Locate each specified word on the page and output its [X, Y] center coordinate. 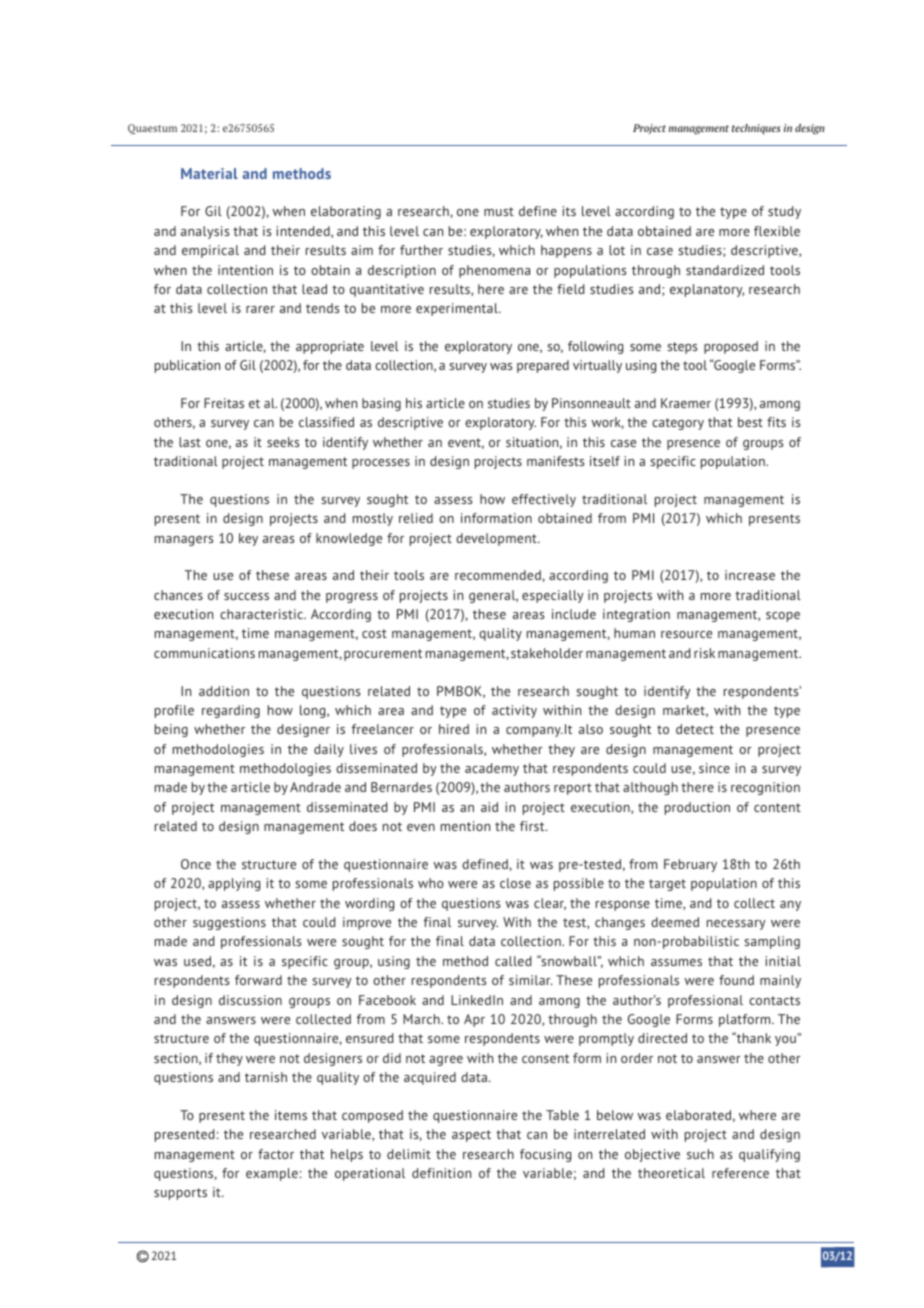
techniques [756, 129]
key [248, 539]
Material [209, 173]
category [678, 424]
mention [465, 826]
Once [196, 864]
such [700, 1154]
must [499, 211]
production [697, 808]
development [497, 539]
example [272, 1174]
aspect [471, 1136]
